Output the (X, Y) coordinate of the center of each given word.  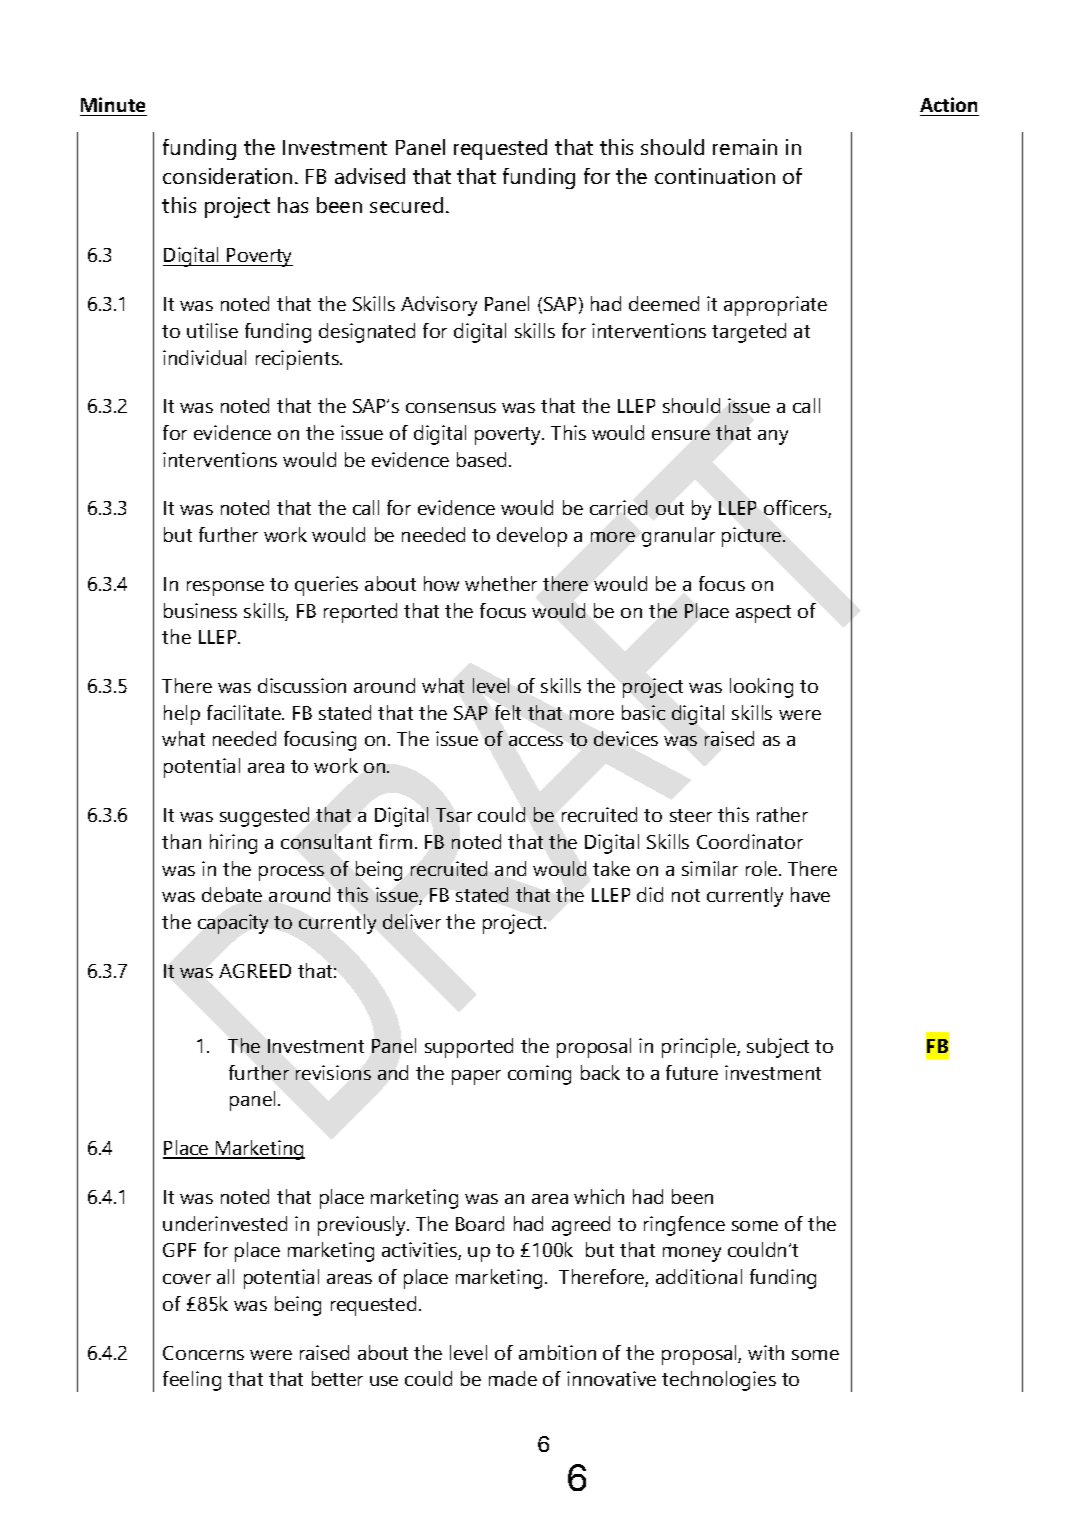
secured (406, 205)
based (483, 459)
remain (745, 147)
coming (539, 1075)
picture (753, 537)
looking (761, 688)
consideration (227, 176)
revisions (333, 1072)
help (182, 715)
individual (204, 357)
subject (778, 1048)
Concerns (203, 1353)
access (536, 741)
